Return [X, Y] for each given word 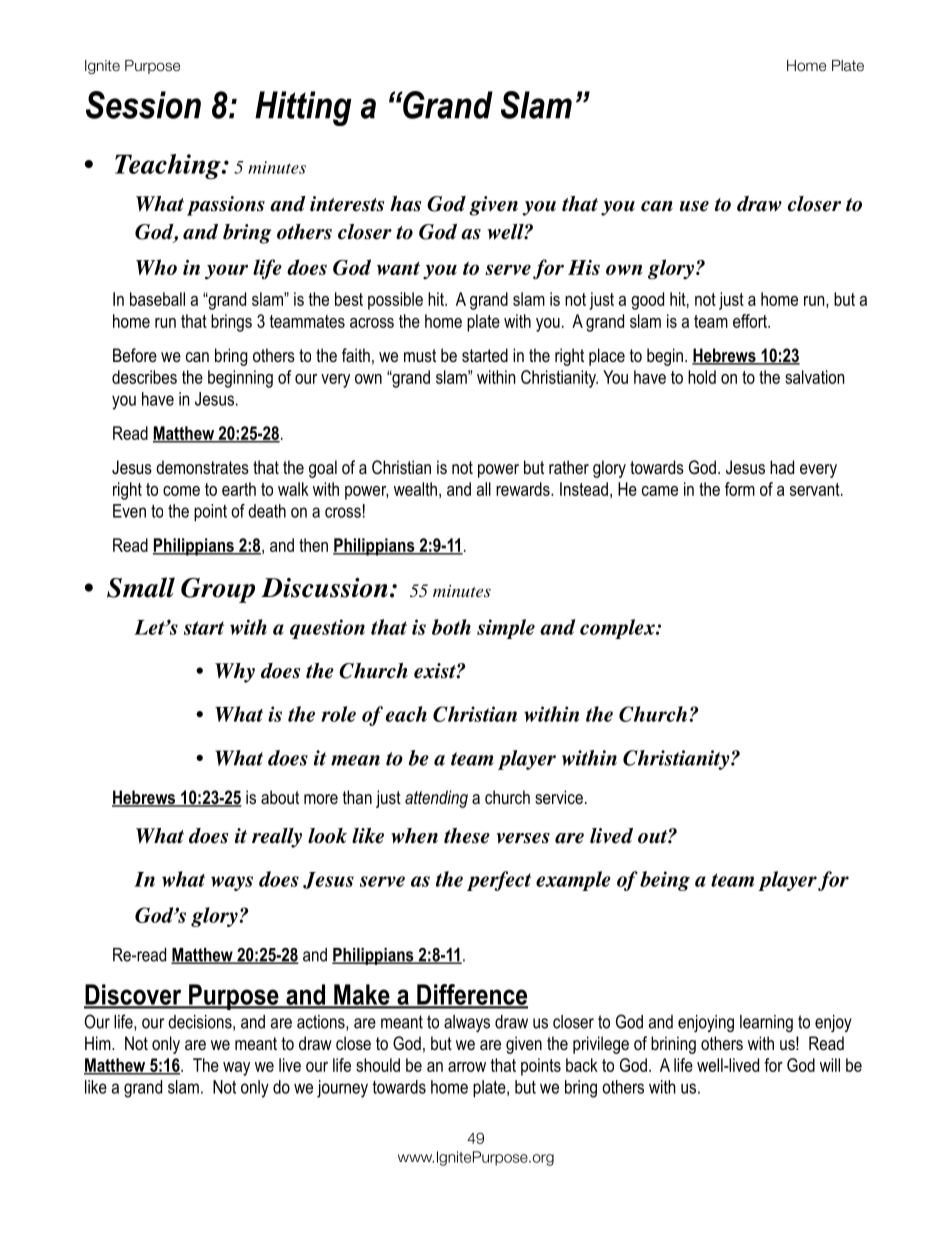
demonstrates [202, 467]
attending [436, 799]
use [694, 206]
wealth [415, 489]
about [280, 797]
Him [99, 1043]
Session [143, 105]
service [559, 797]
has [405, 204]
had [782, 467]
